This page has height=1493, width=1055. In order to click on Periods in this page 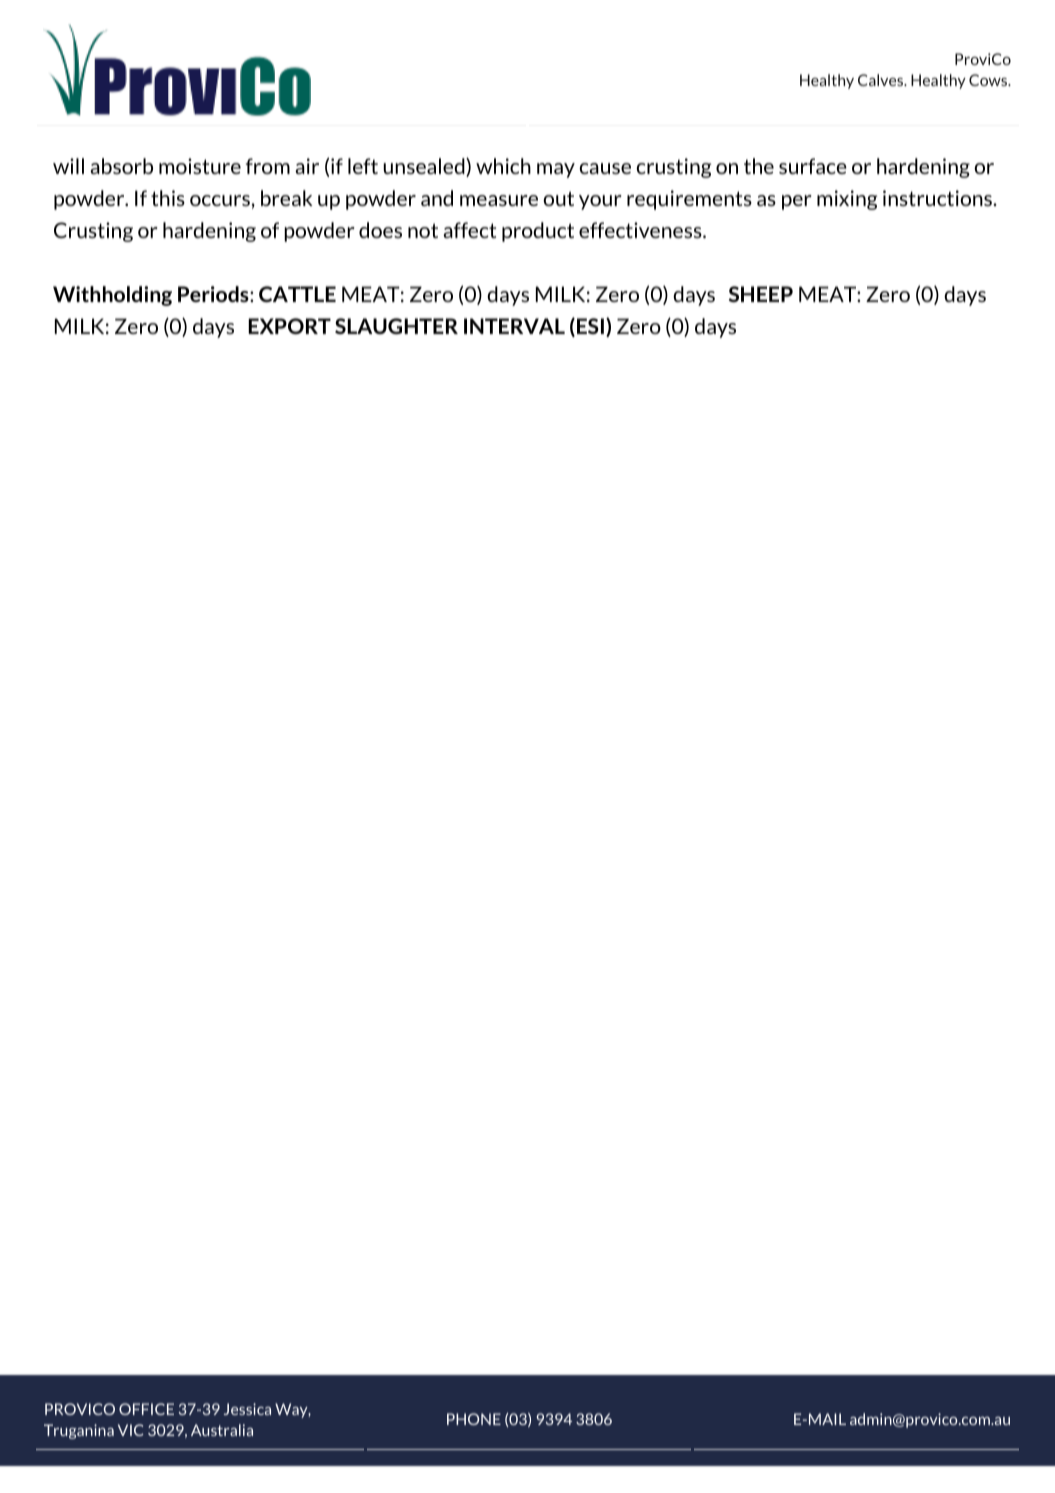, I will do `click(214, 294)`.
